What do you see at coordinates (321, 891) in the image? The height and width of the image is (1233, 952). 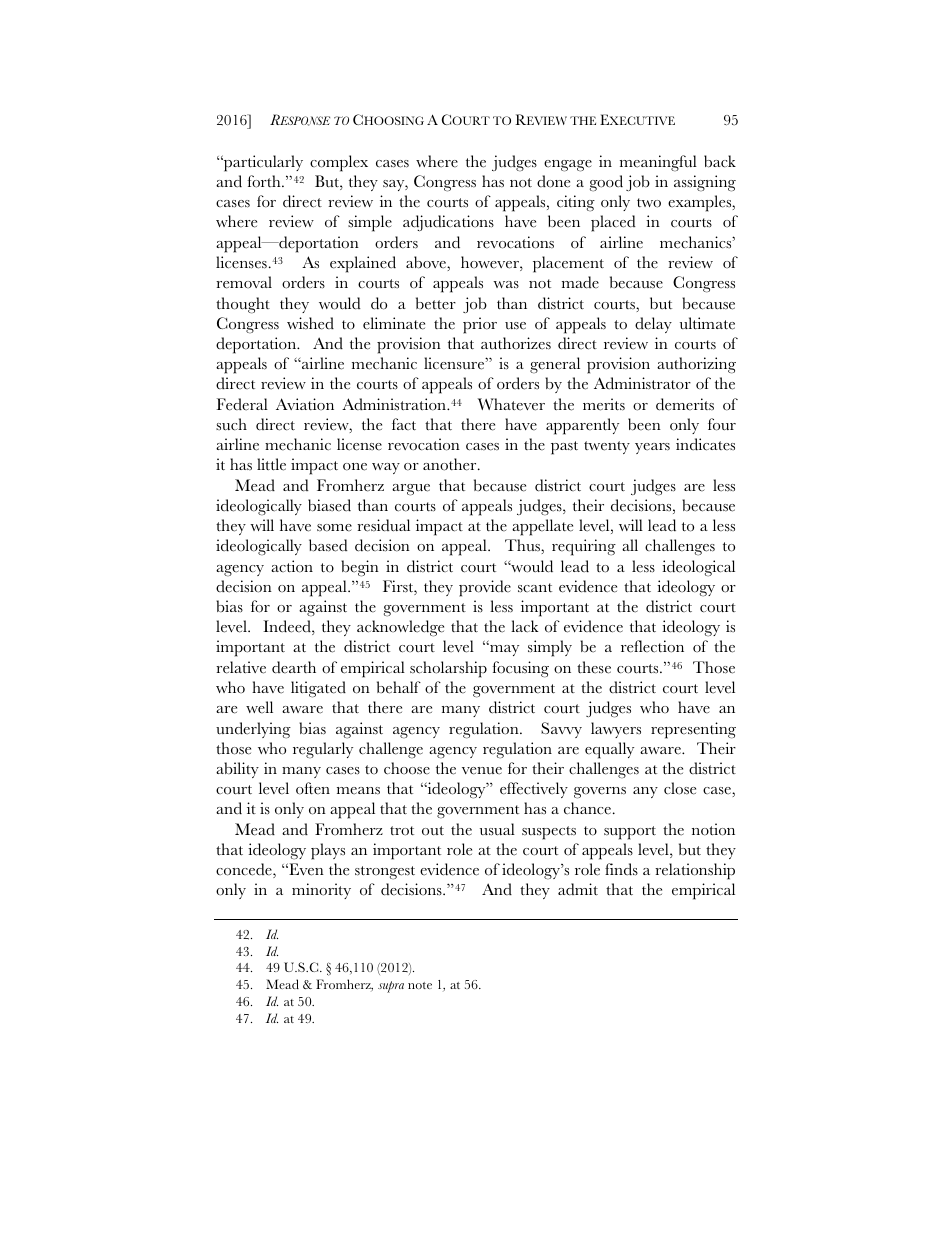 I see `minority` at bounding box center [321, 891].
